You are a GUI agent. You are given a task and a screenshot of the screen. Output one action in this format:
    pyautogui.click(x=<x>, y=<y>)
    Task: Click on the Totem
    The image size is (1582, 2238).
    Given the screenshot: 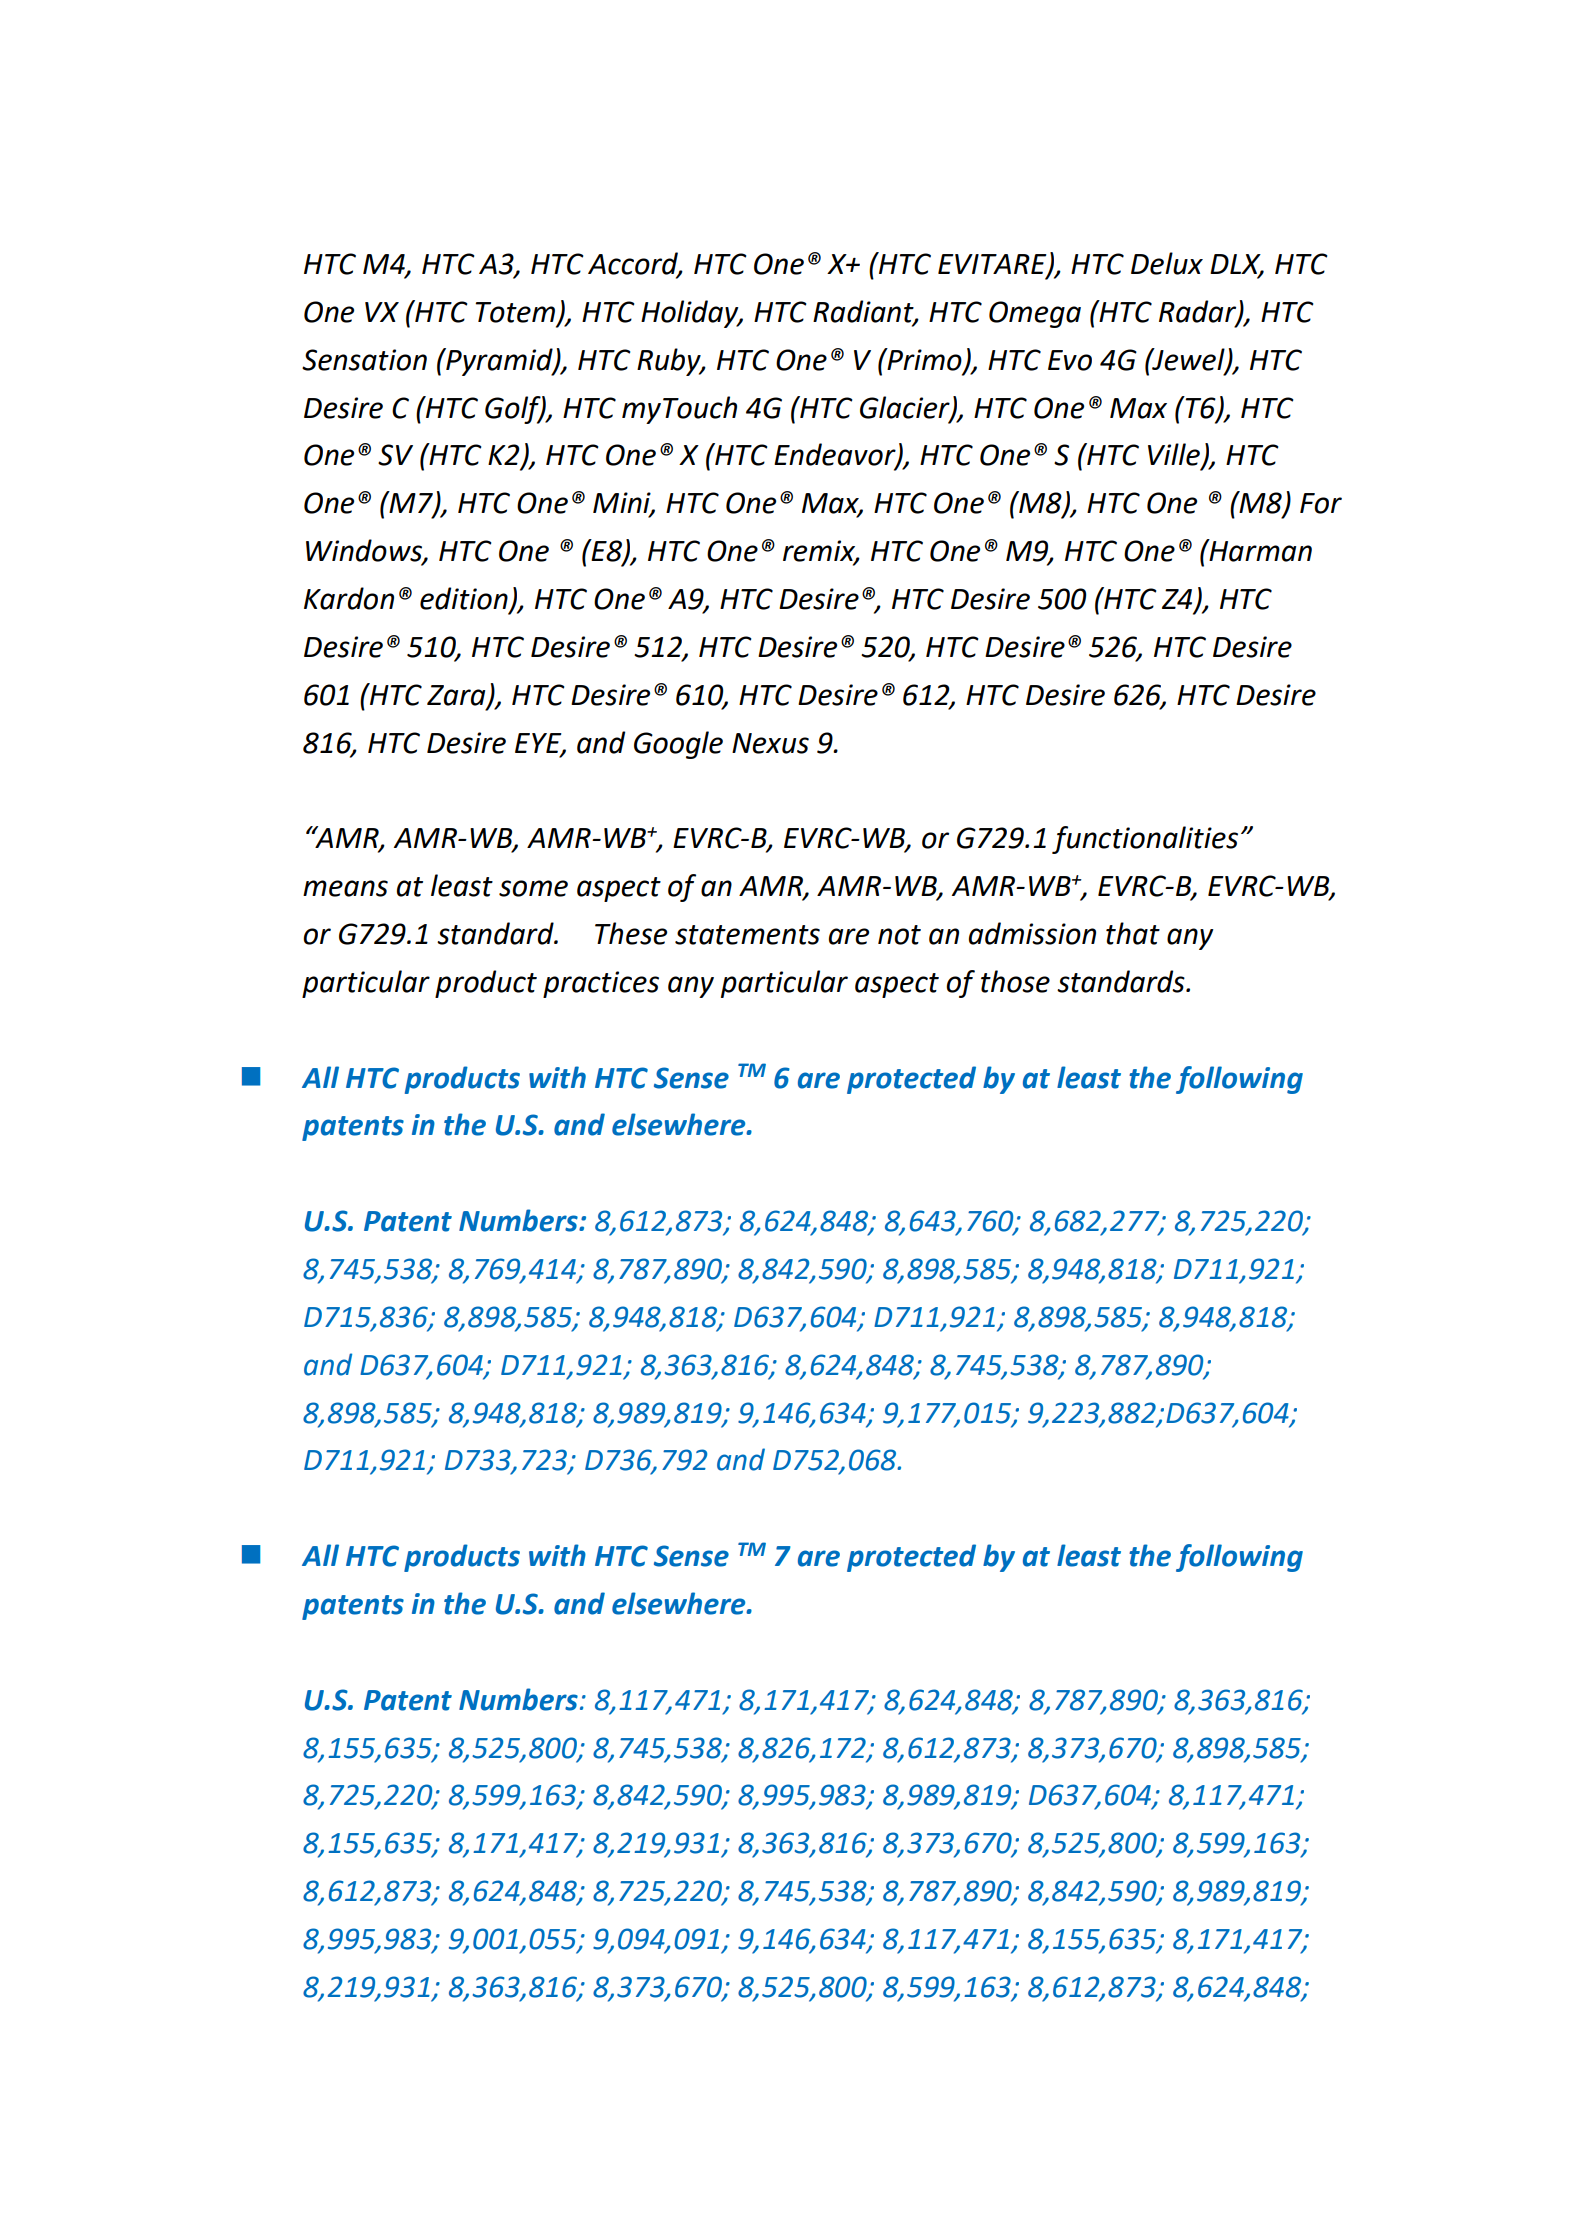 What is the action you would take?
    pyautogui.click(x=515, y=312)
